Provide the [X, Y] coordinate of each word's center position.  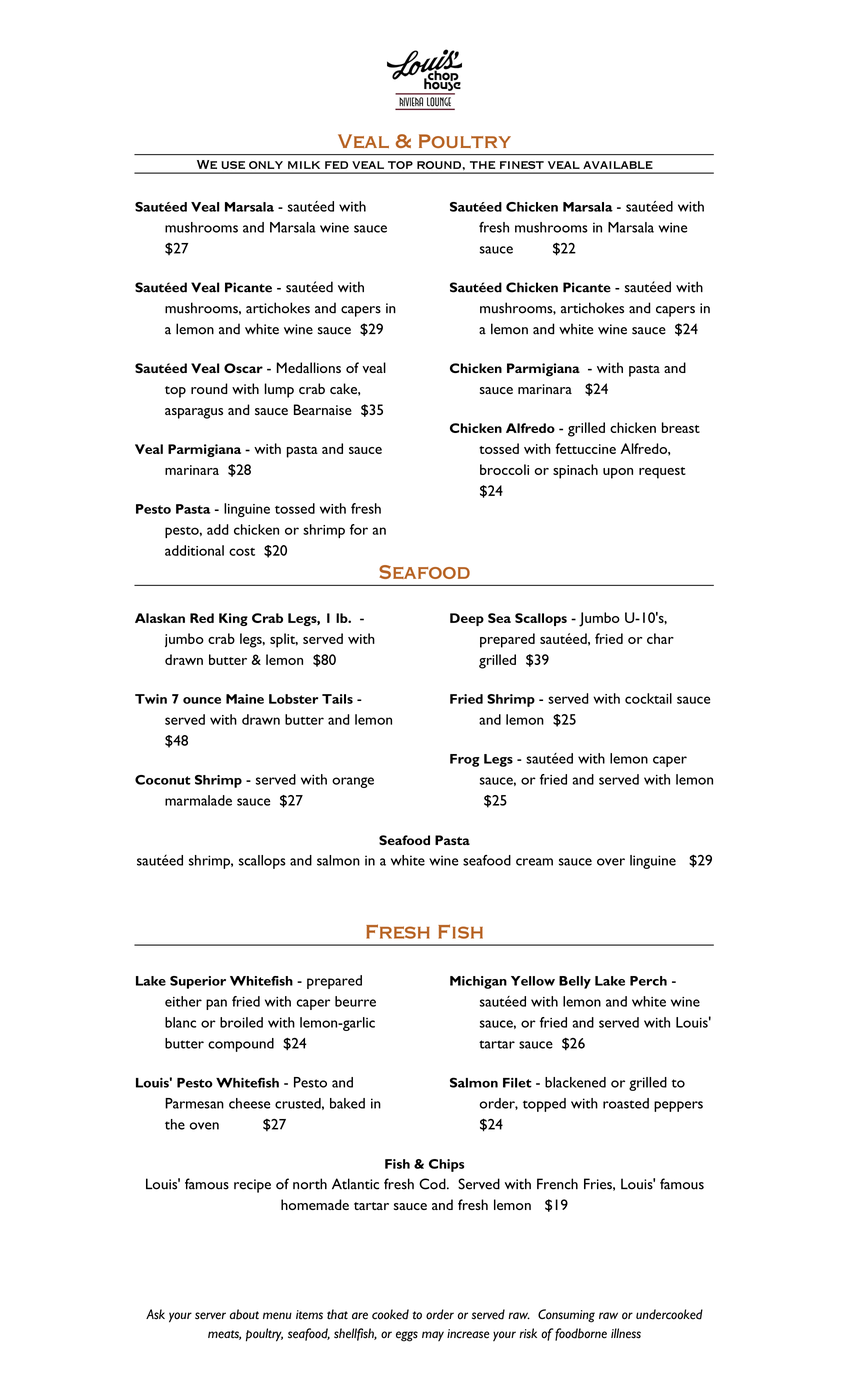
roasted [626, 1103]
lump [279, 390]
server [210, 1316]
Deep [467, 619]
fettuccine [585, 448]
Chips [446, 1165]
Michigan [478, 982]
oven [204, 1126]
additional [194, 550]
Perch [648, 981]
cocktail [648, 698]
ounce [202, 700]
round [209, 388]
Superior [198, 982]
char [660, 638]
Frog [465, 760]
